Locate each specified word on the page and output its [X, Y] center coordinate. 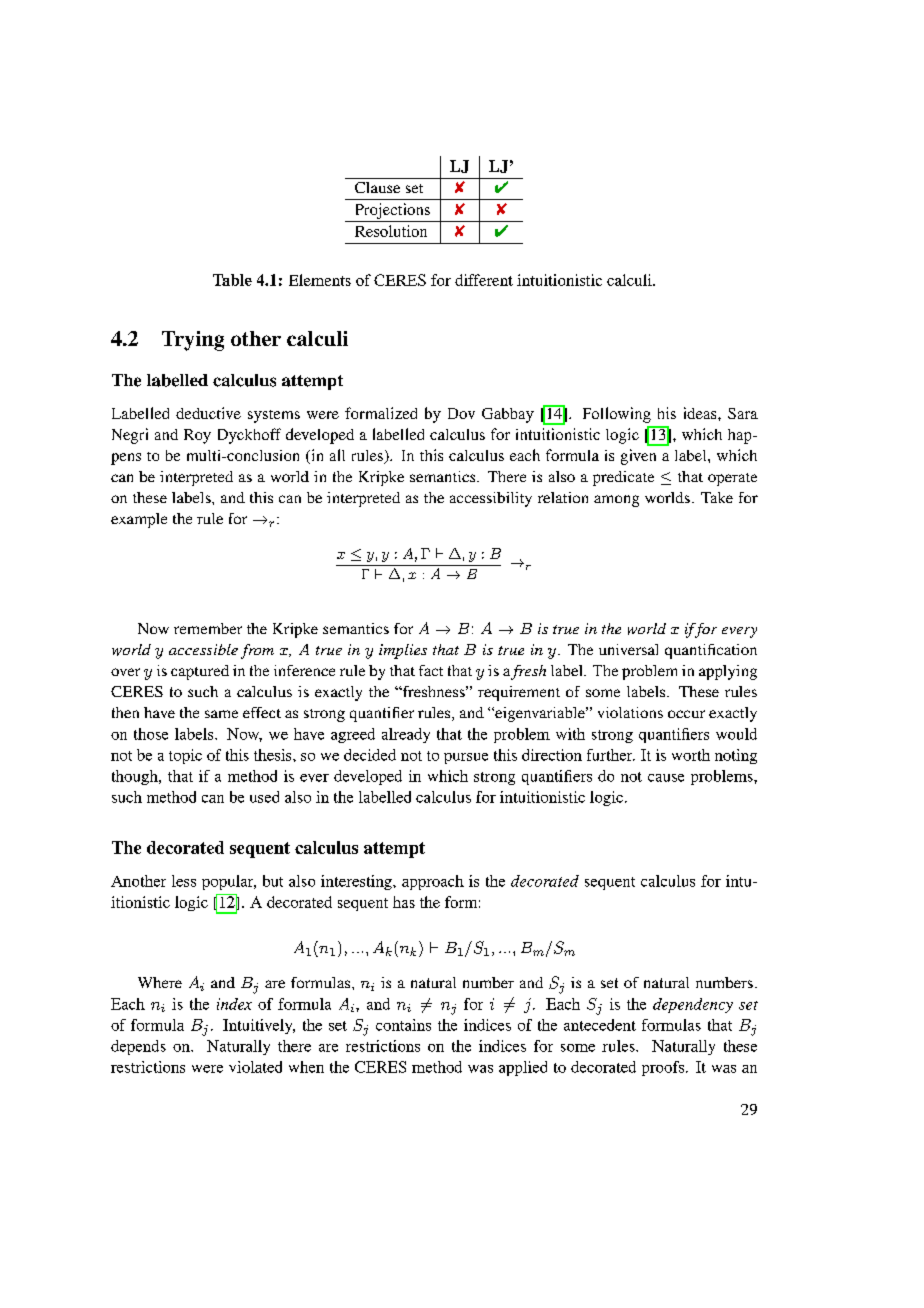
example [139, 520]
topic [185, 756]
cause [666, 778]
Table [232, 280]
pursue [466, 758]
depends [138, 1047]
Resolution [391, 231]
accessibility [491, 499]
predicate [623, 478]
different [484, 280]
